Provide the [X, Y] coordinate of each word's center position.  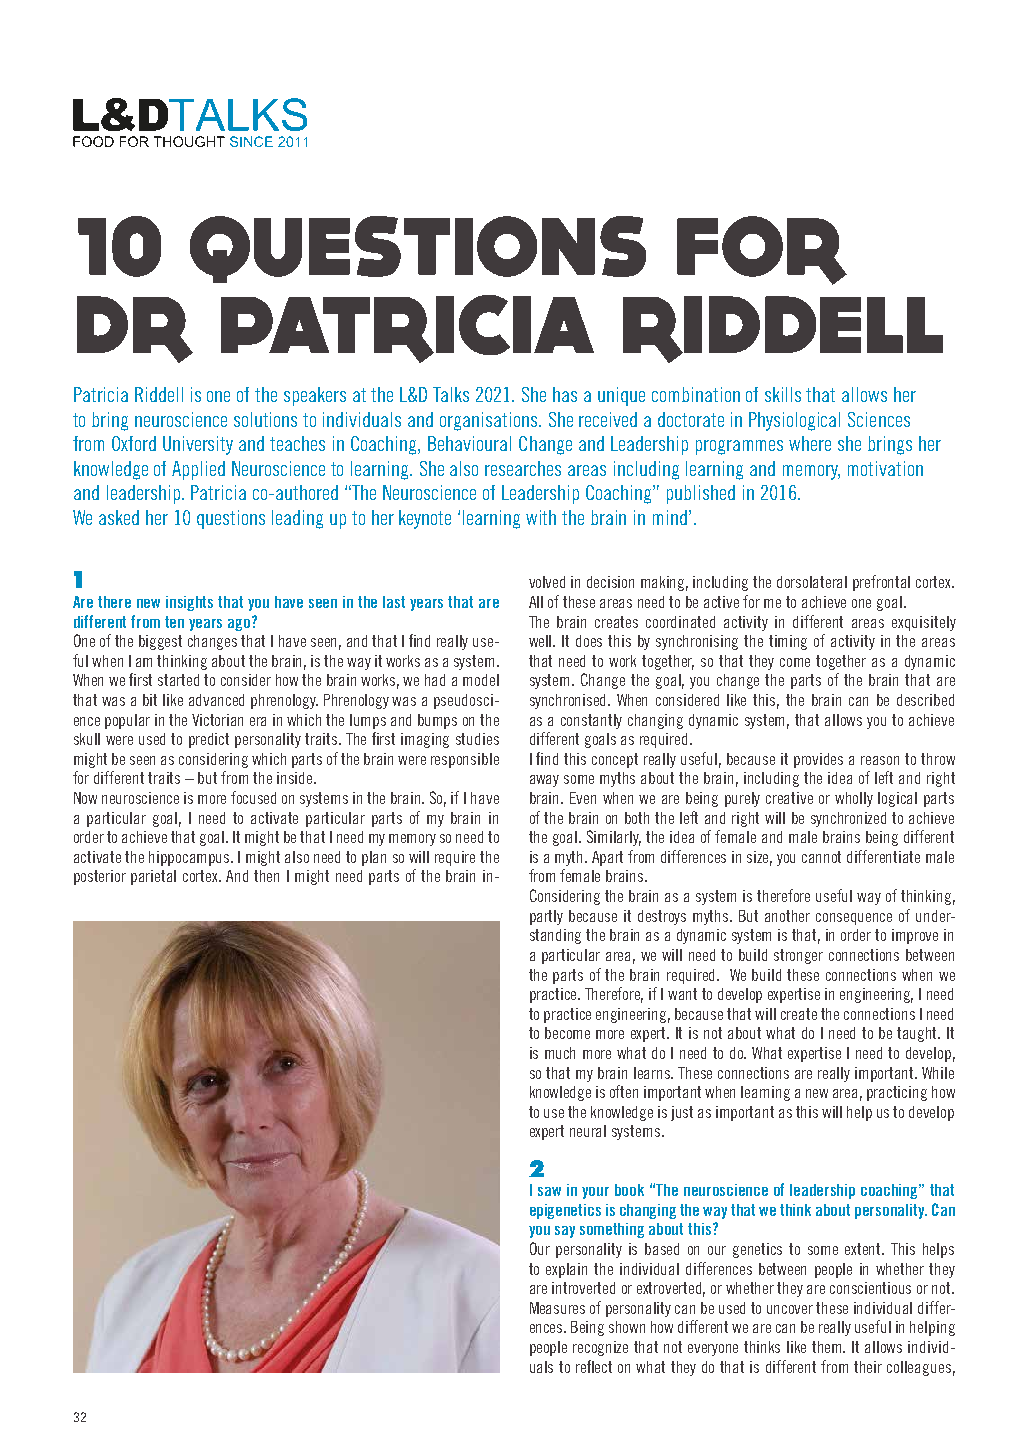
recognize [600, 1348]
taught [918, 1034]
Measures [557, 1308]
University [198, 445]
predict [209, 740]
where [810, 443]
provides [818, 760]
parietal [153, 877]
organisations [490, 421]
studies [477, 739]
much [560, 1053]
